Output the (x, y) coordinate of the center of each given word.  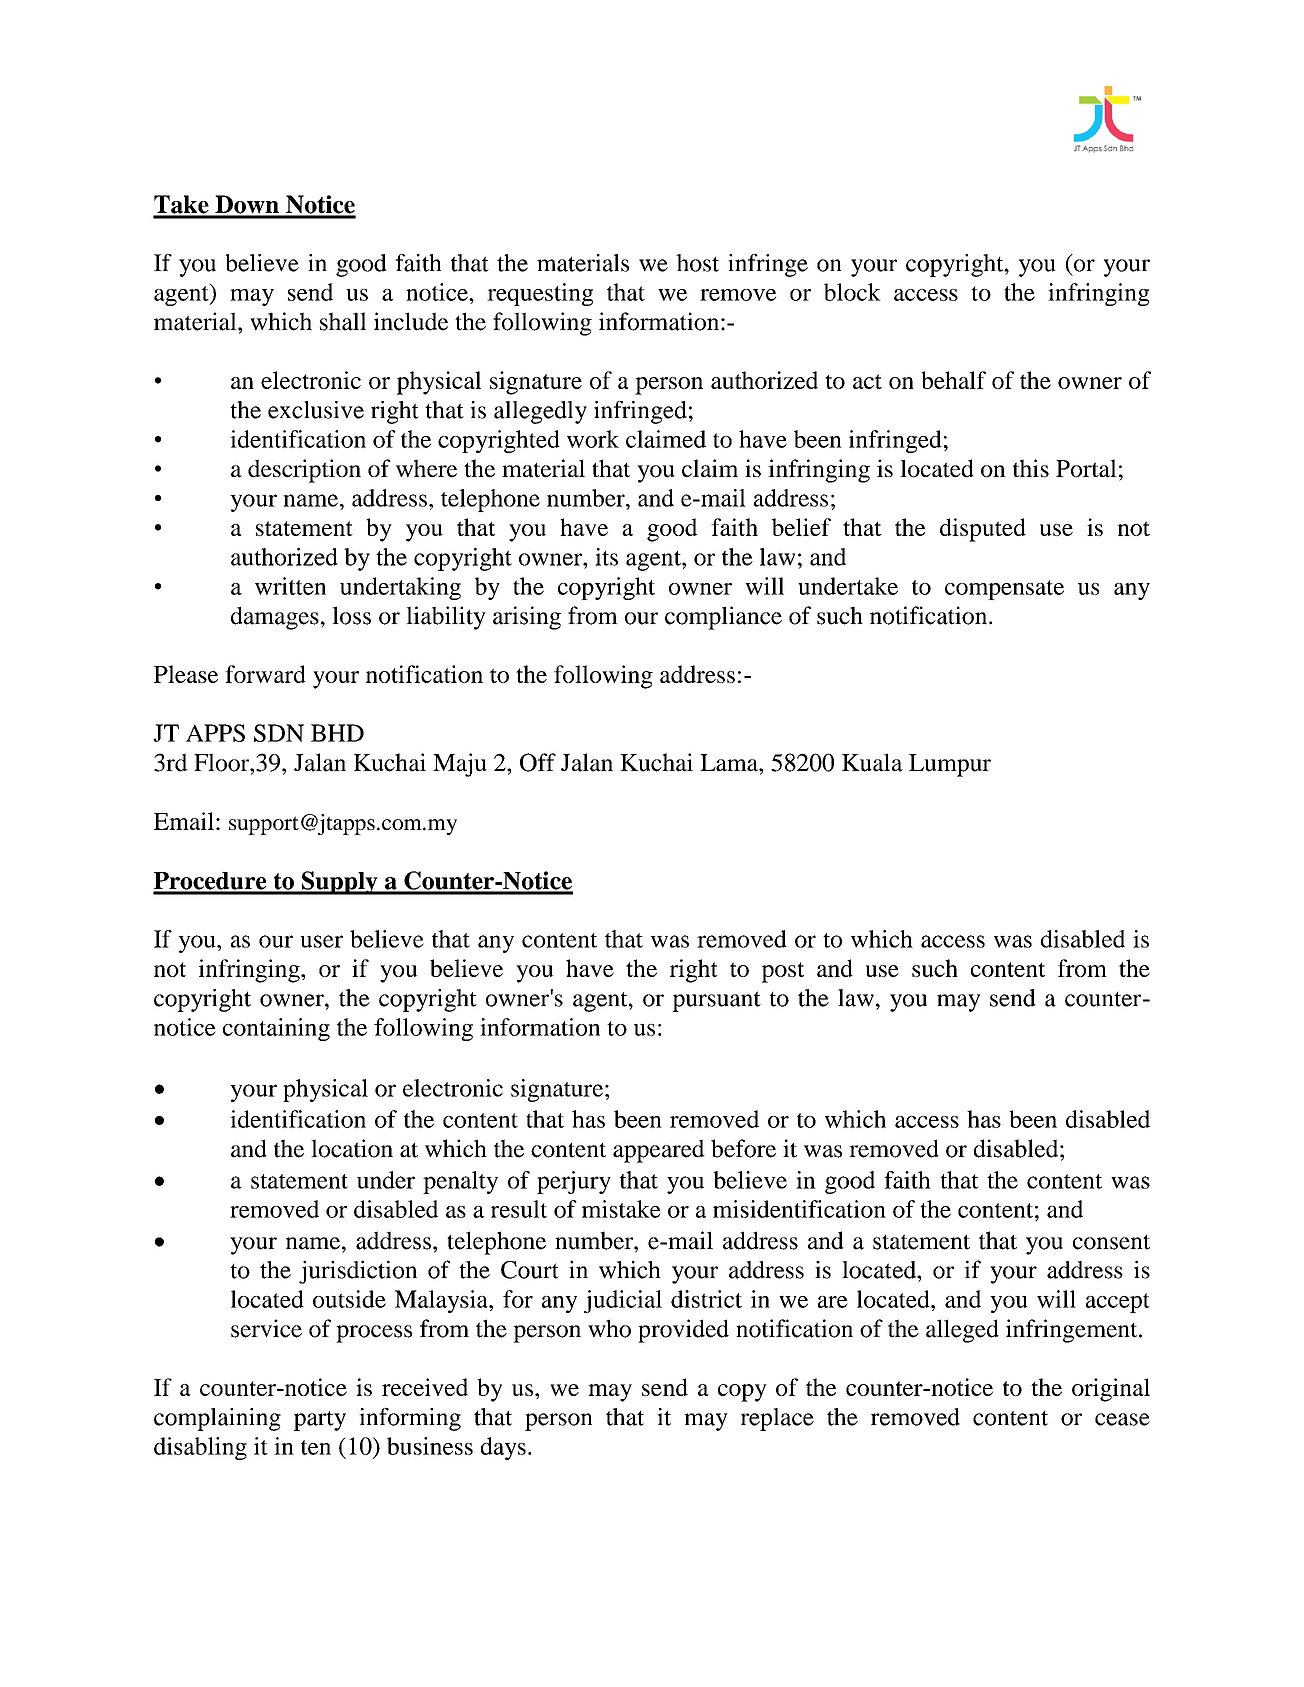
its (606, 557)
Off (538, 762)
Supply (339, 883)
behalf (953, 380)
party (320, 1421)
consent (1111, 1242)
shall (343, 321)
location (352, 1148)
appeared (659, 1151)
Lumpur (950, 765)
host (697, 263)
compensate (1004, 590)
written (290, 586)
